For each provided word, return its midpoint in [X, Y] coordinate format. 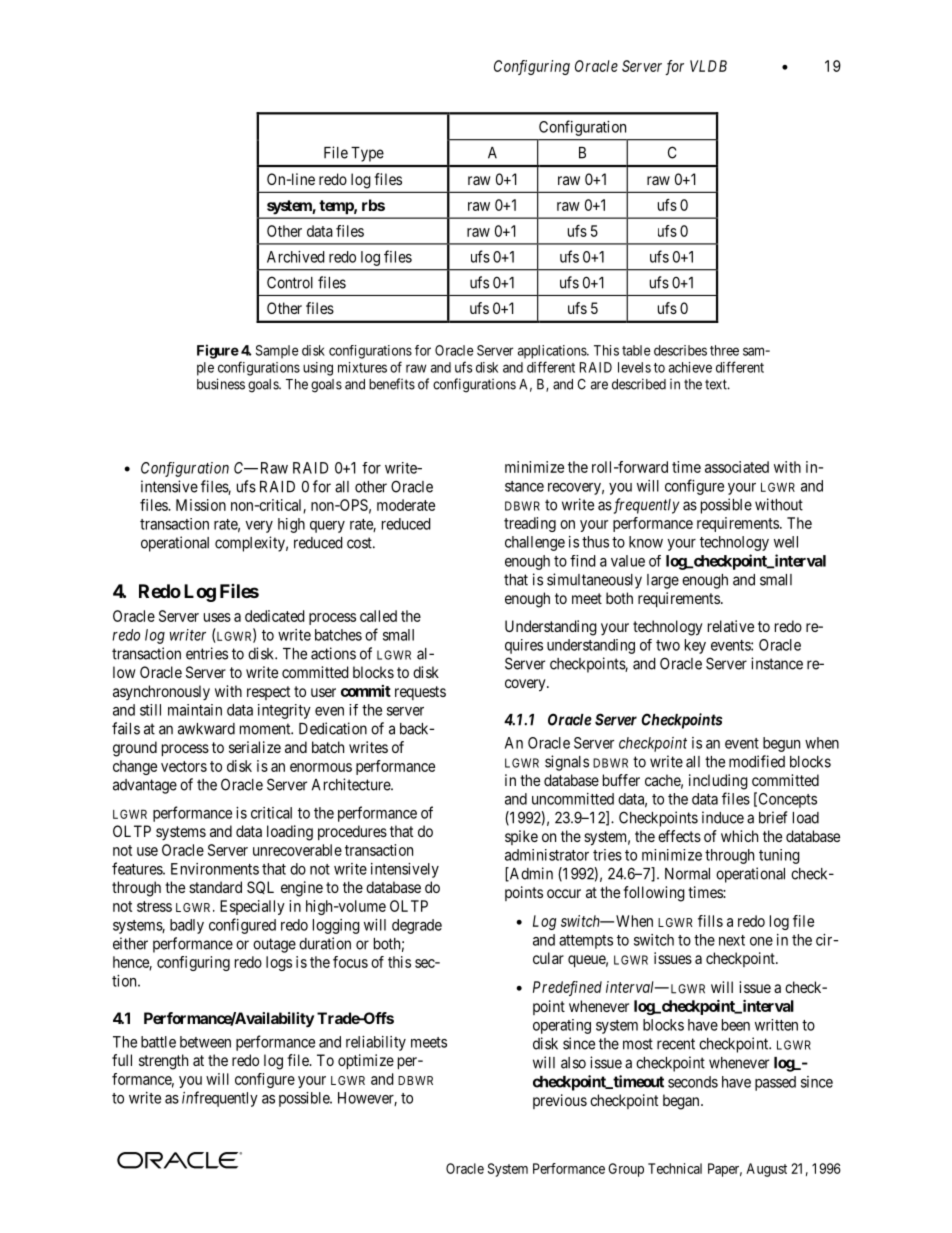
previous [560, 1101]
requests [420, 693]
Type [367, 154]
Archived [296, 257]
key [695, 646]
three [724, 350]
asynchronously [161, 692]
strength [163, 1062]
